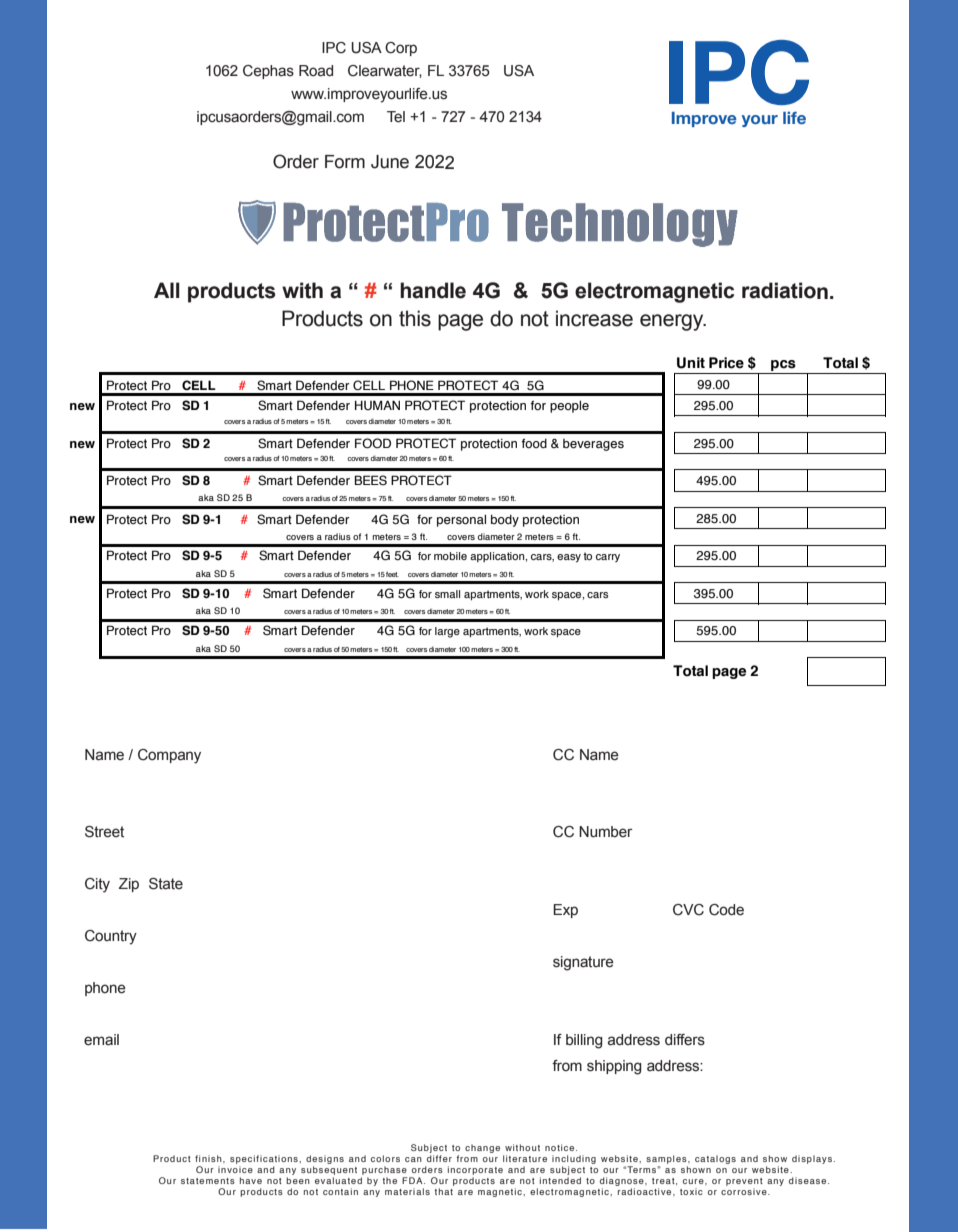 Image resolution: width=958 pixels, height=1232 pixels. What do you see at coordinates (785, 290) in the screenshot?
I see `radiation` at bounding box center [785, 290].
